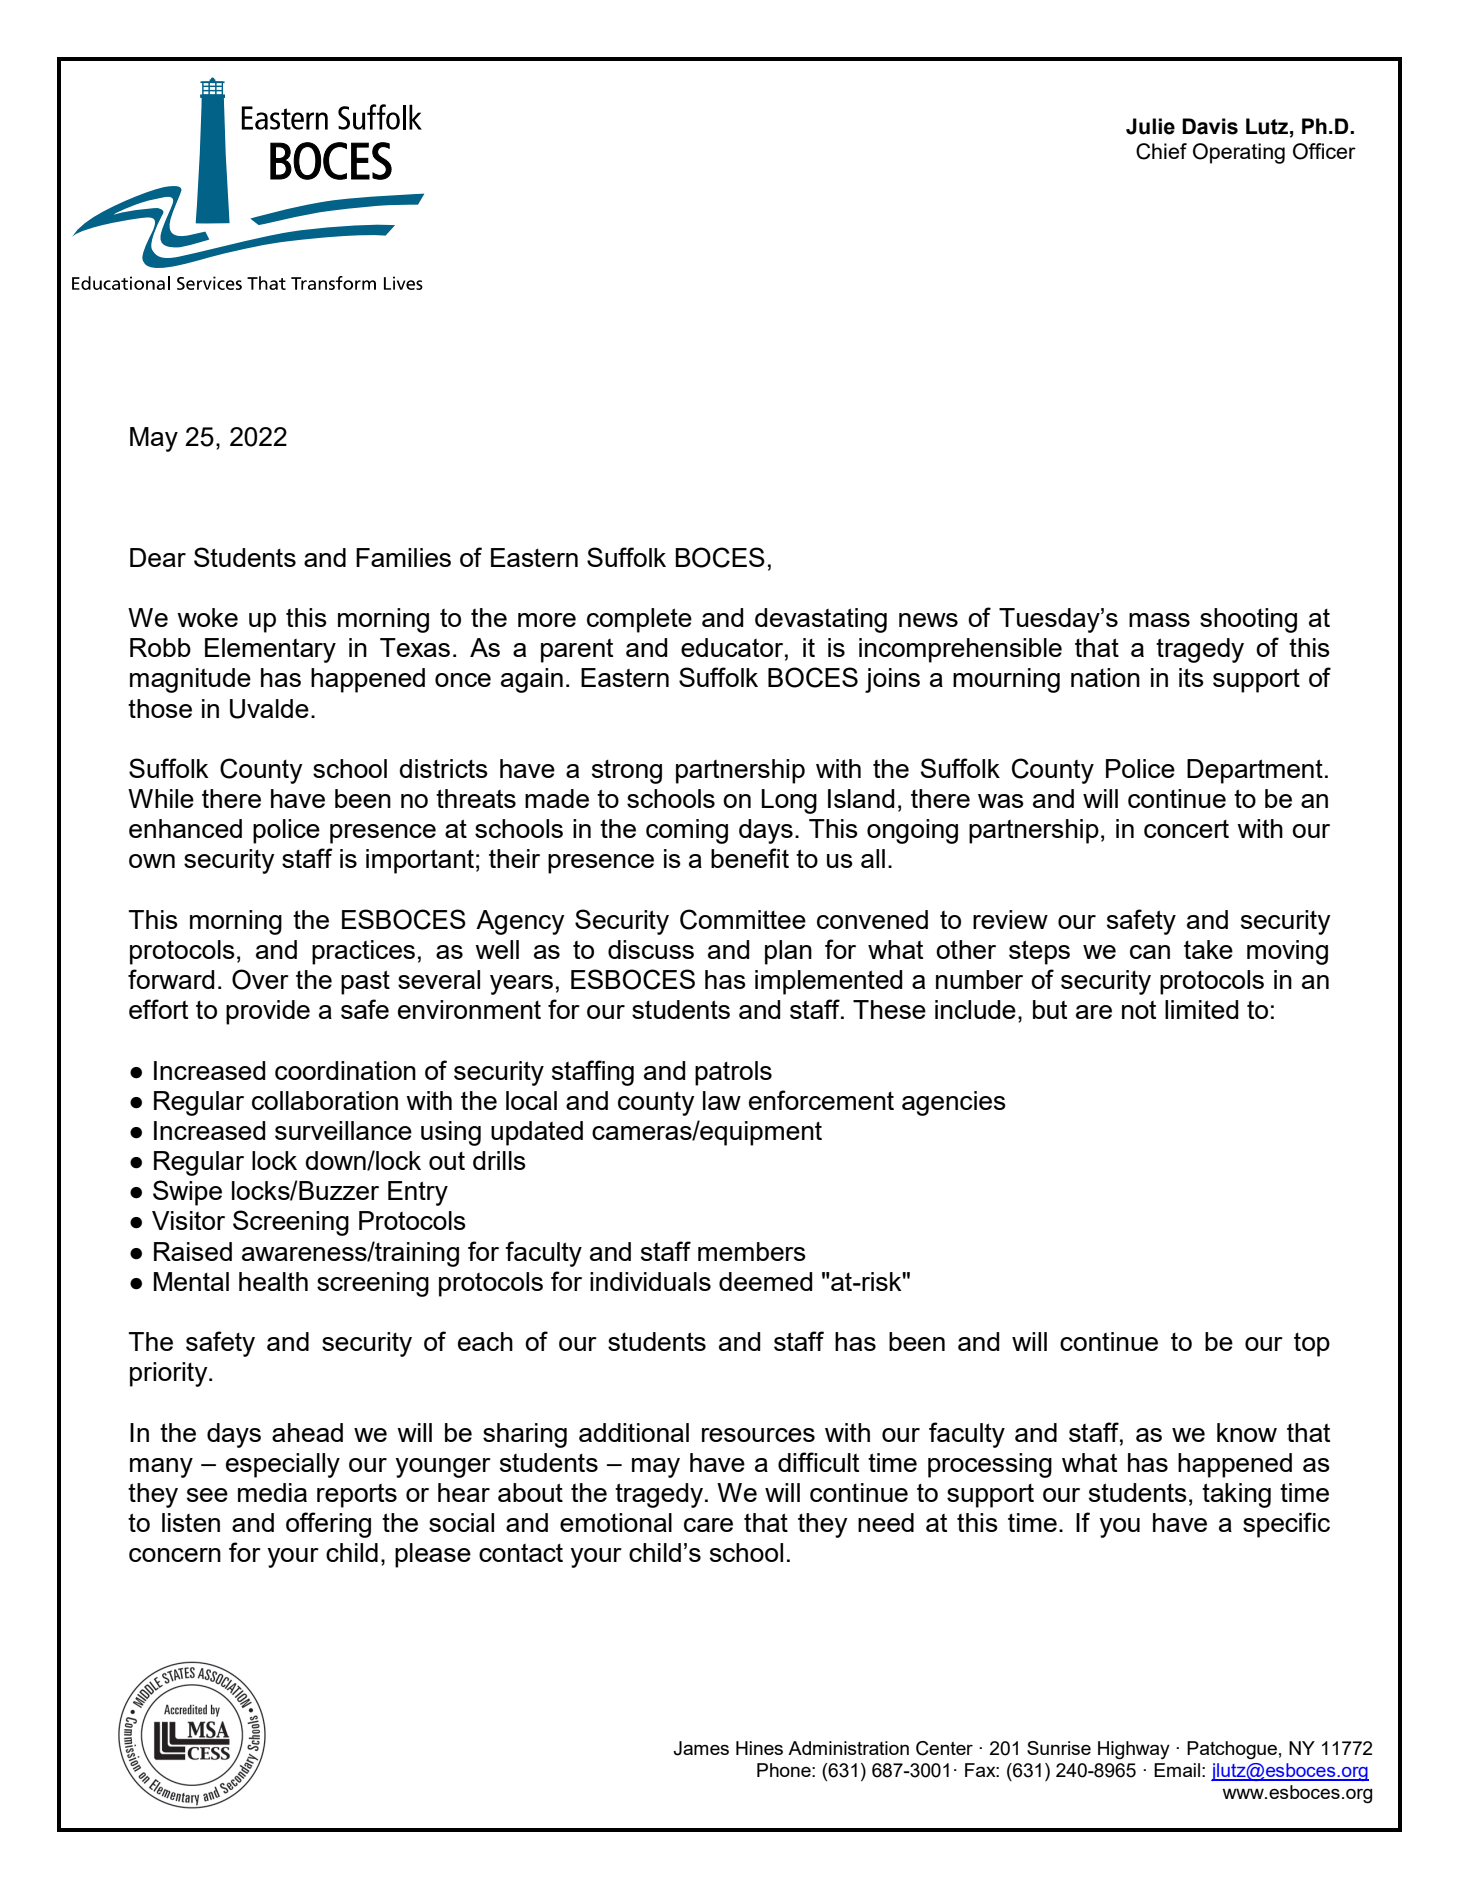  I want to click on mass, so click(1159, 620).
